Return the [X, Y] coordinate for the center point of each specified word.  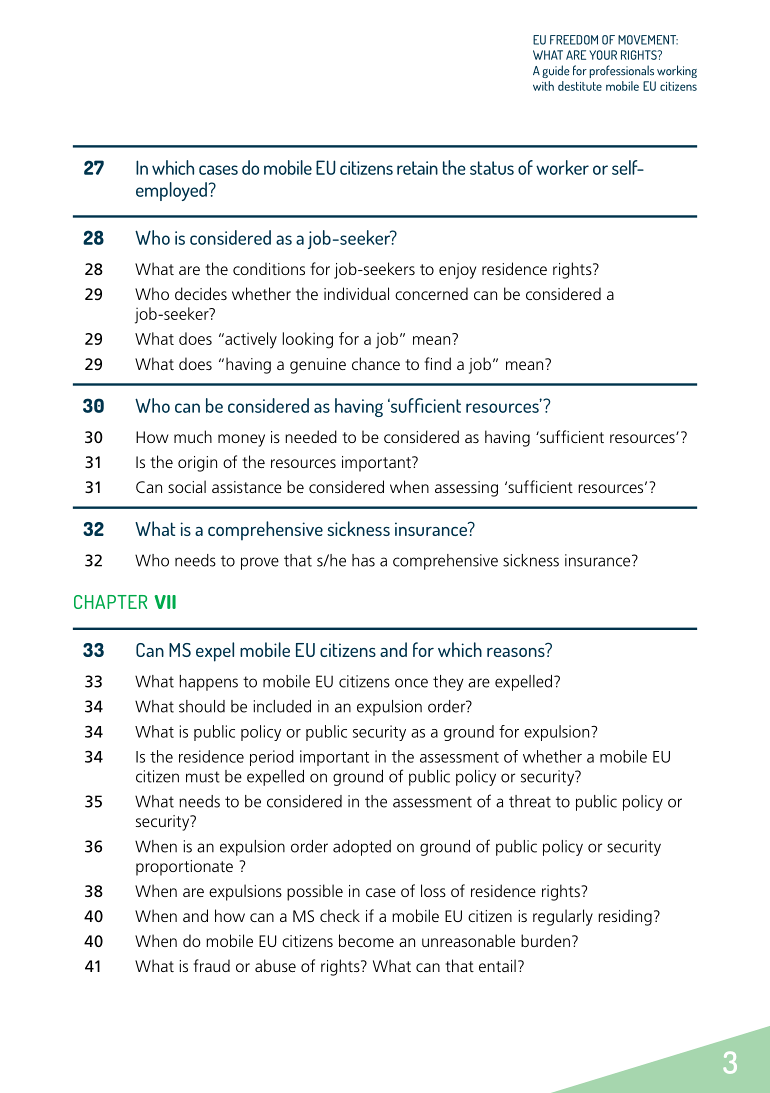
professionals [621, 71]
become [366, 940]
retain [417, 168]
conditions [269, 268]
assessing [466, 489]
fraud [211, 965]
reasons [516, 652]
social [187, 486]
